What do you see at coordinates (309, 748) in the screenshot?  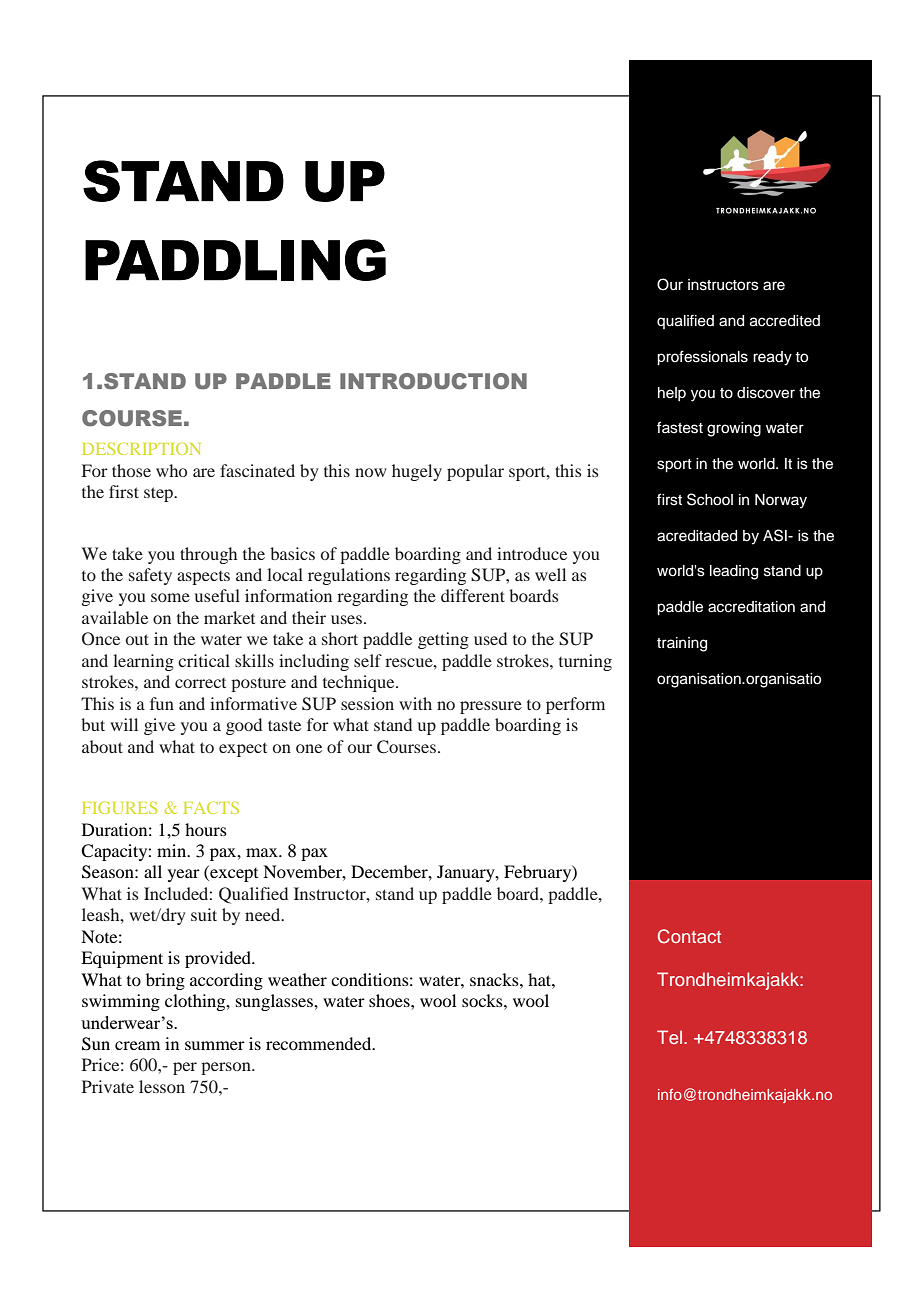 I see `one` at bounding box center [309, 748].
